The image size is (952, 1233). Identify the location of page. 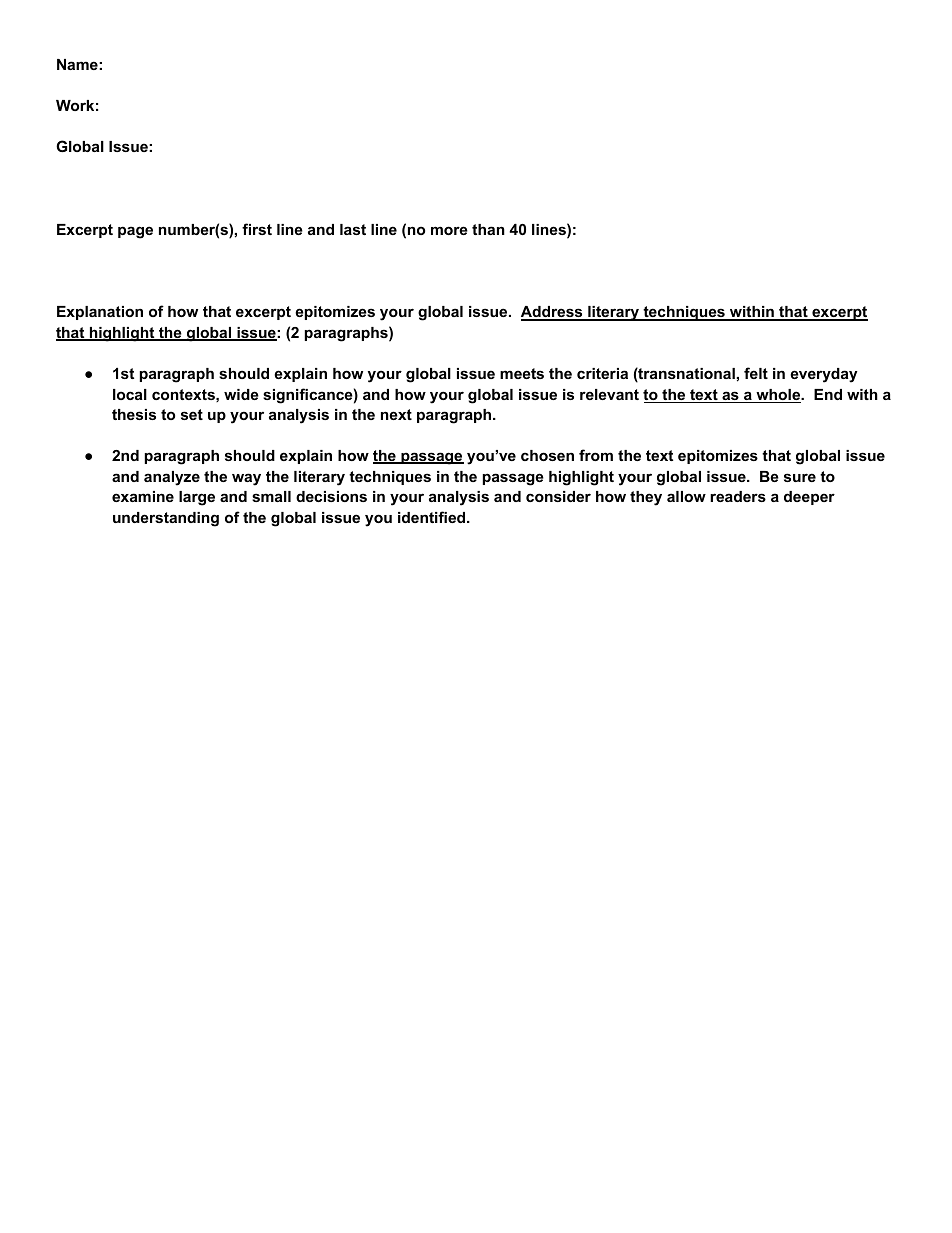
(135, 232).
